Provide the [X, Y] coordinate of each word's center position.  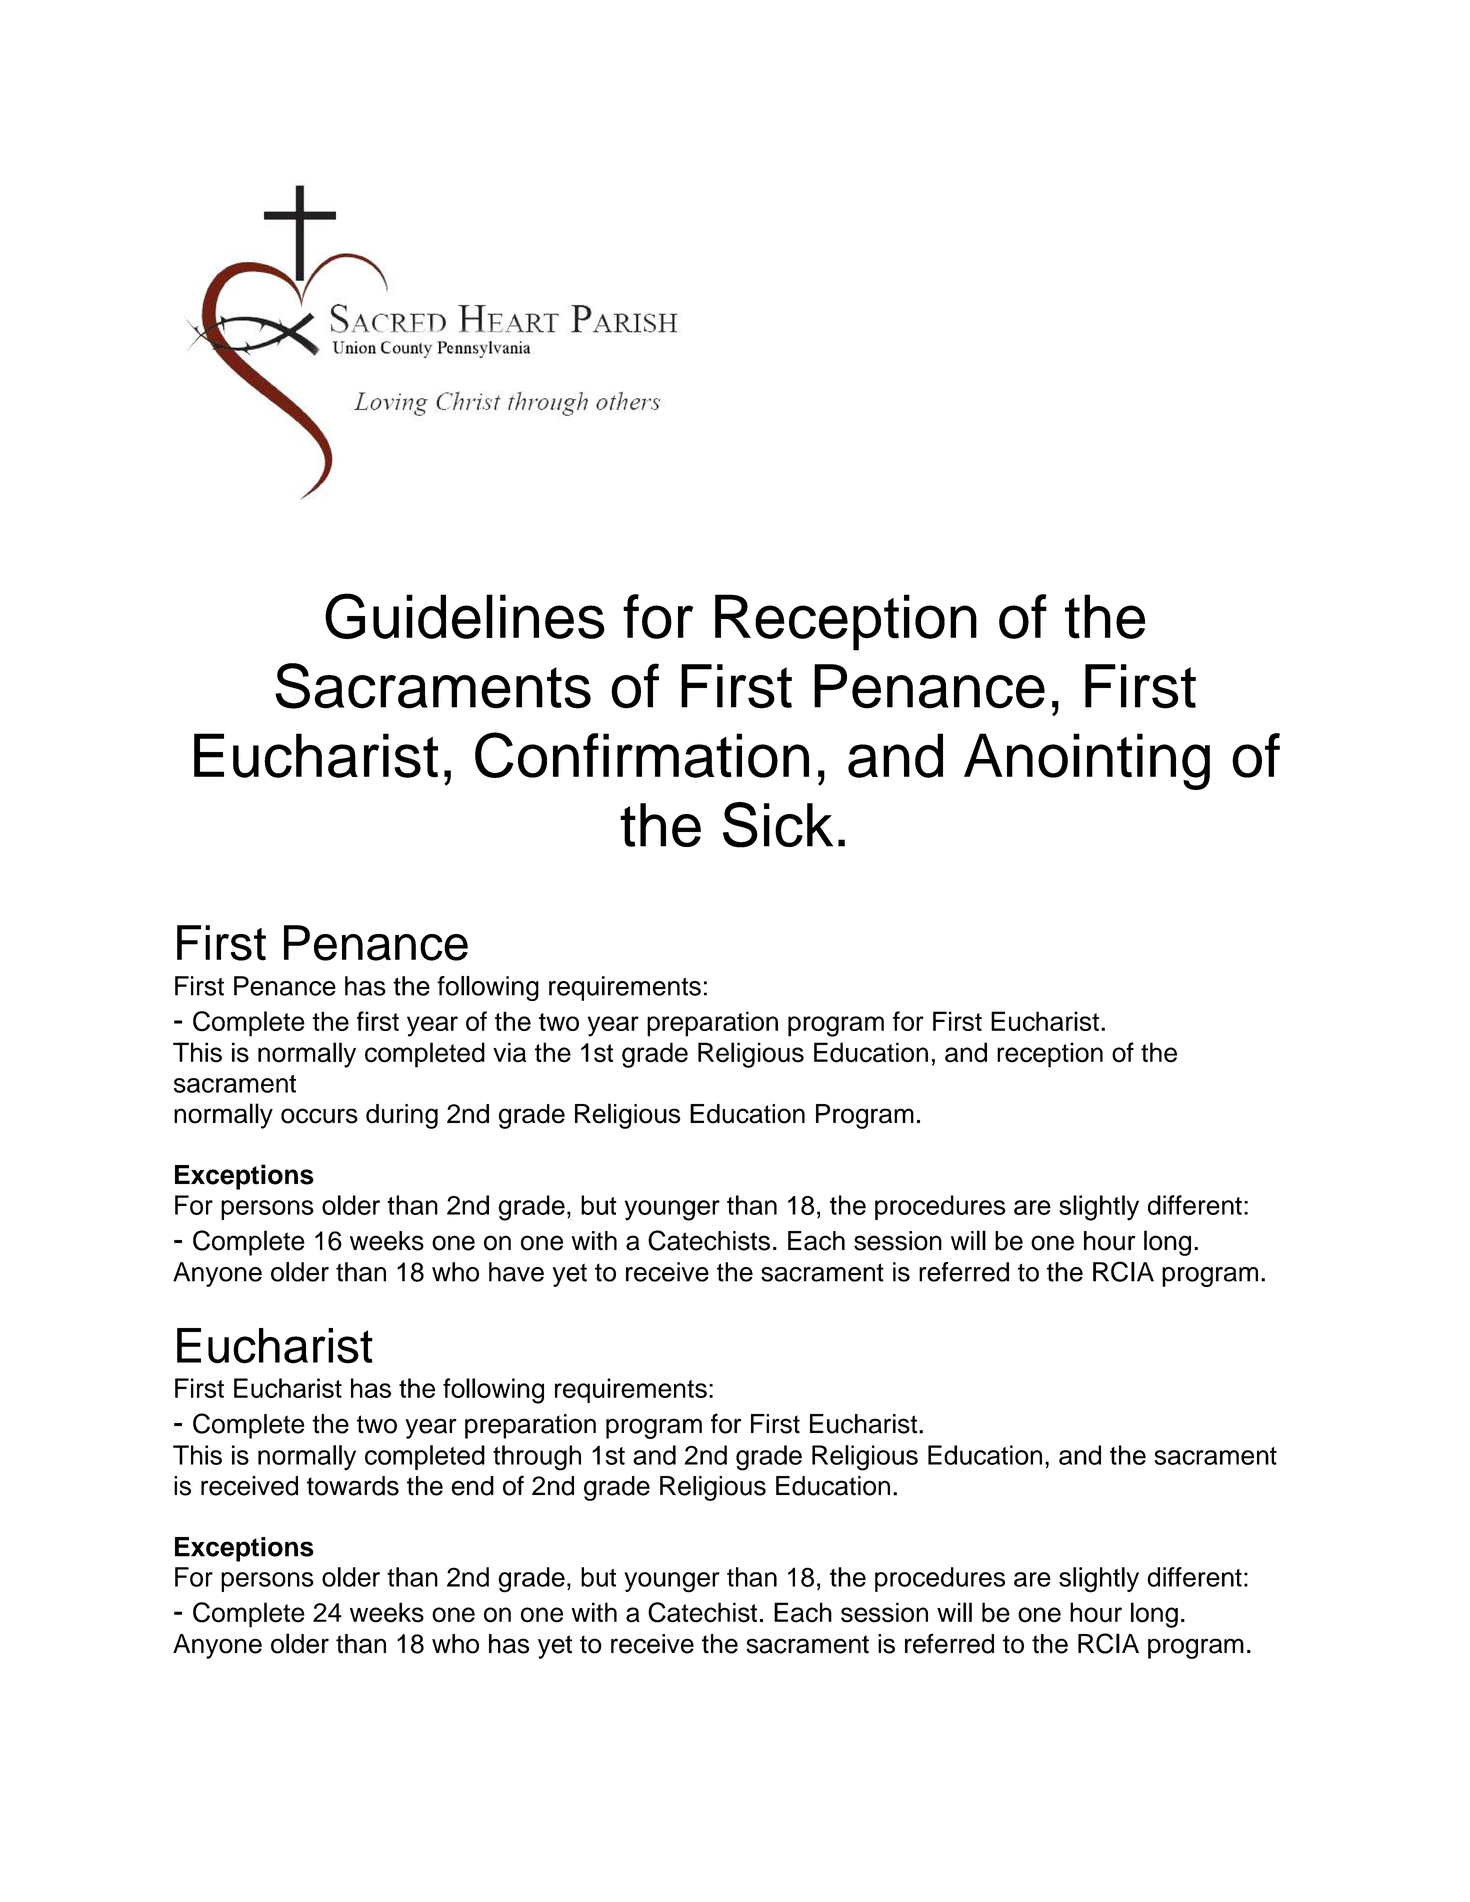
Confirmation [642, 755]
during [402, 1116]
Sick [778, 825]
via [509, 1052]
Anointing [1087, 761]
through [537, 1458]
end [472, 1486]
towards [353, 1486]
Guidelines [465, 616]
